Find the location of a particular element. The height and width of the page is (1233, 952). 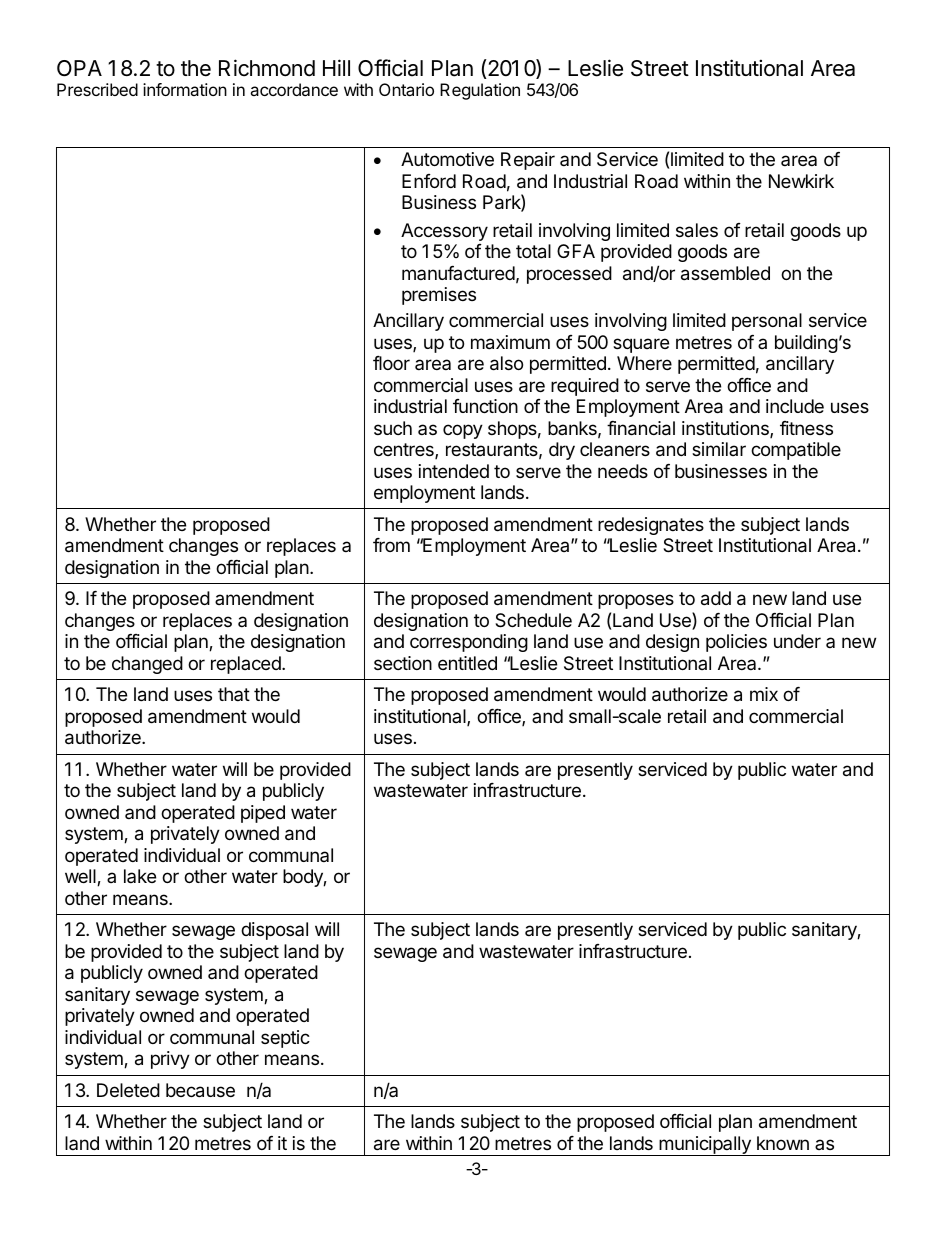

Richmond is located at coordinates (267, 68).
